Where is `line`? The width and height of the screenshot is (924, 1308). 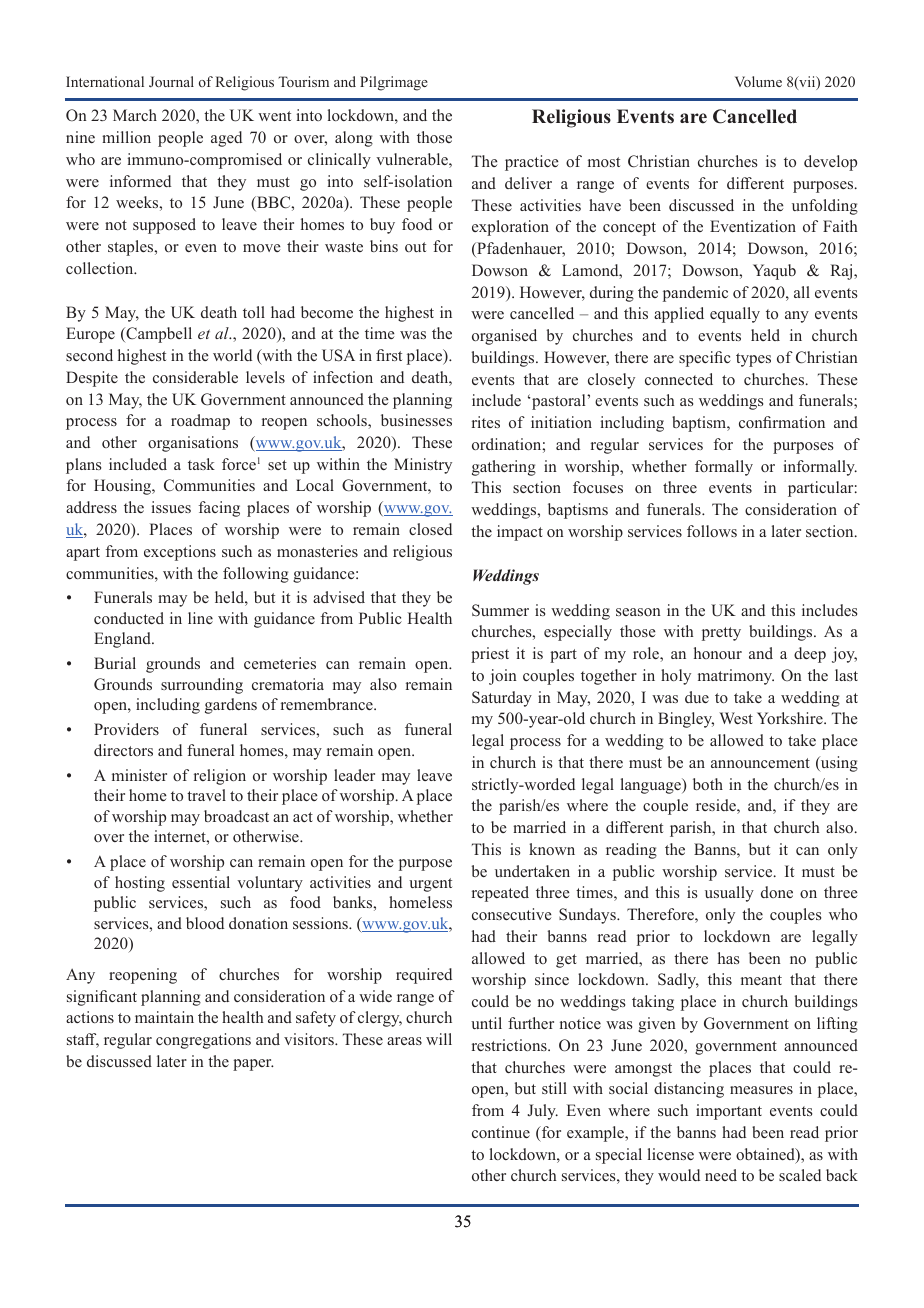
line is located at coordinates (200, 618).
